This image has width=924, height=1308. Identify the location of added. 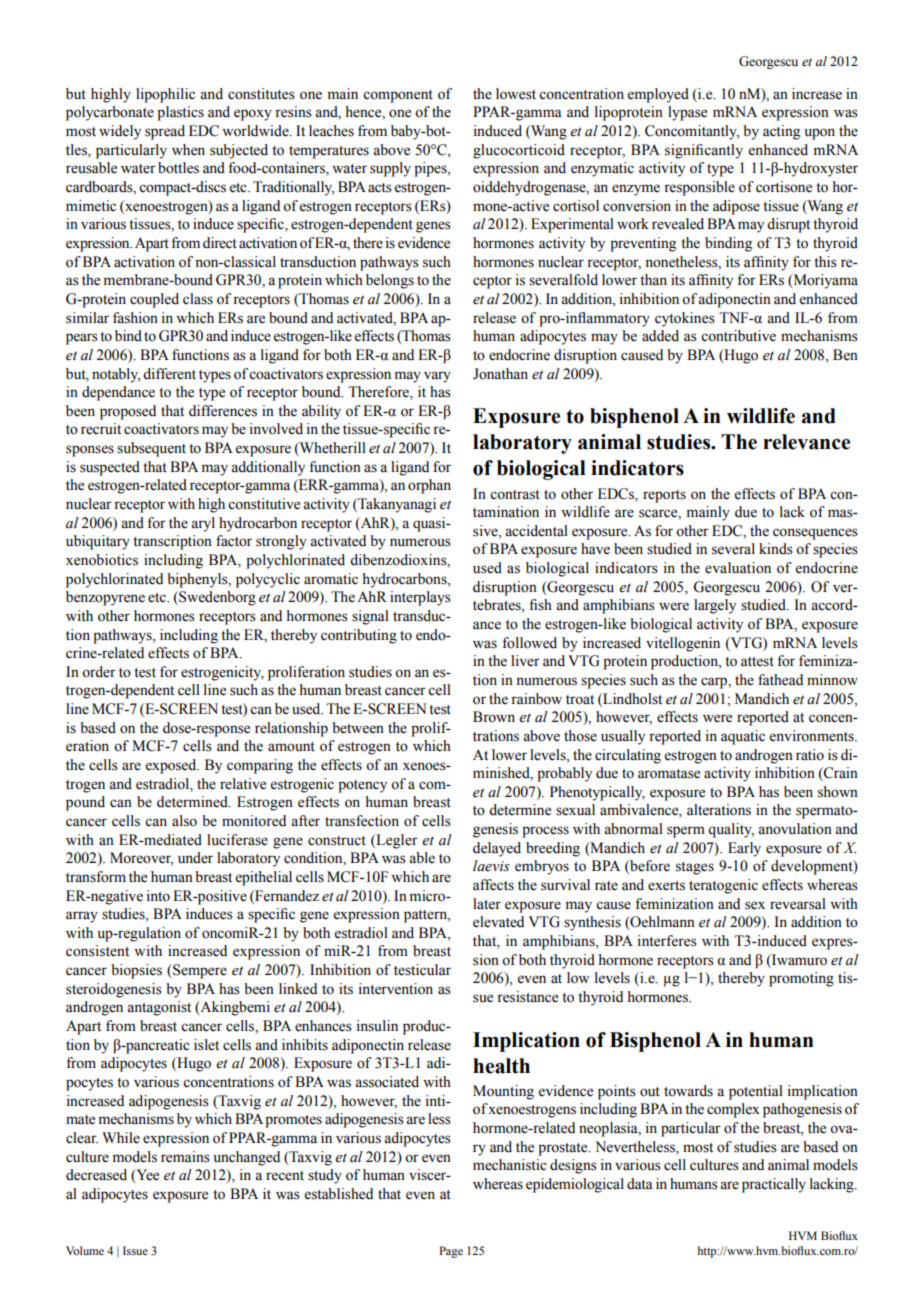
(660, 336).
